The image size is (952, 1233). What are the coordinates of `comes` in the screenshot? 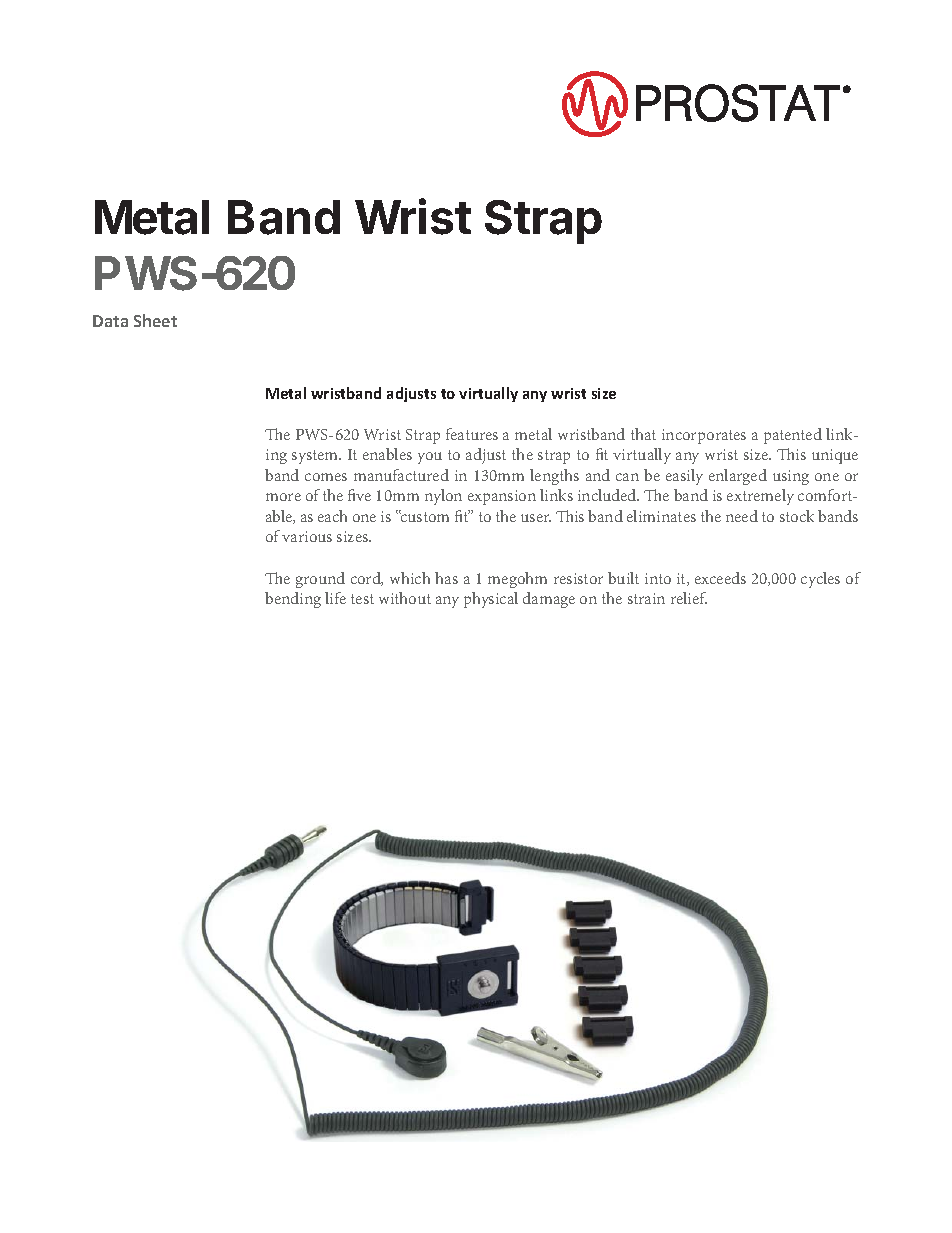 It's located at (326, 477).
